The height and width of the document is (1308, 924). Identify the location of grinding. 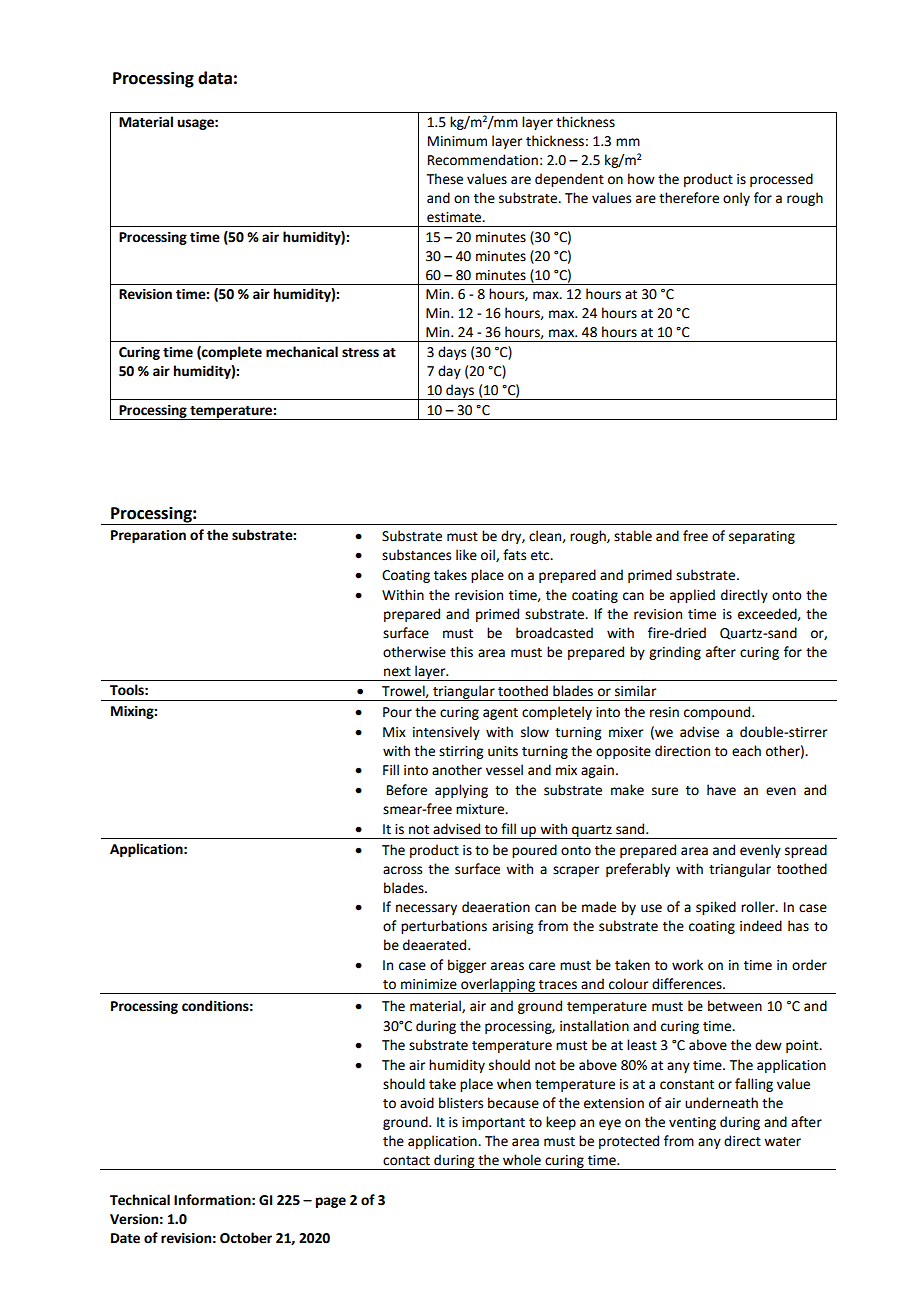
(675, 653).
